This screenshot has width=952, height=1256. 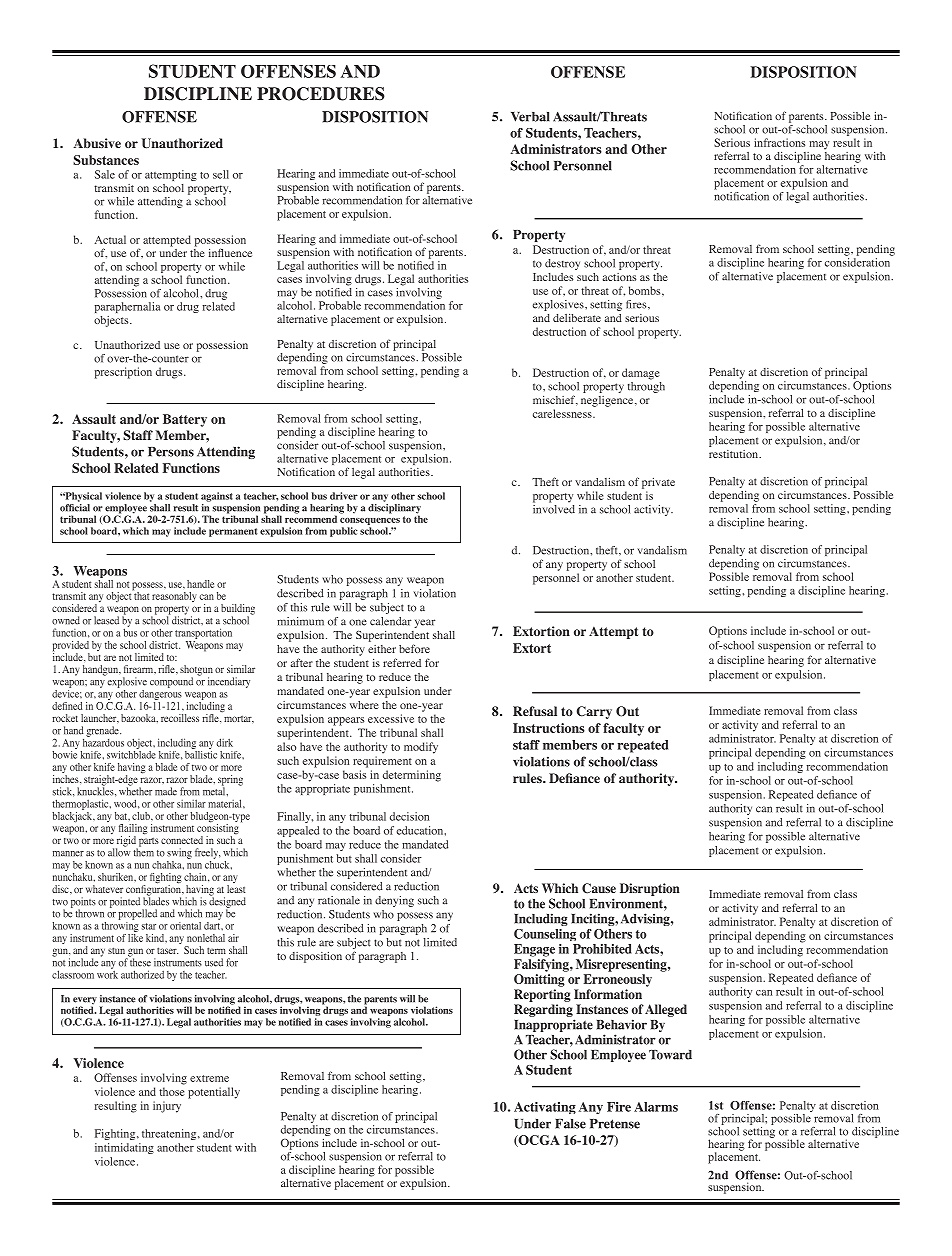 I want to click on injury, so click(x=167, y=1107).
